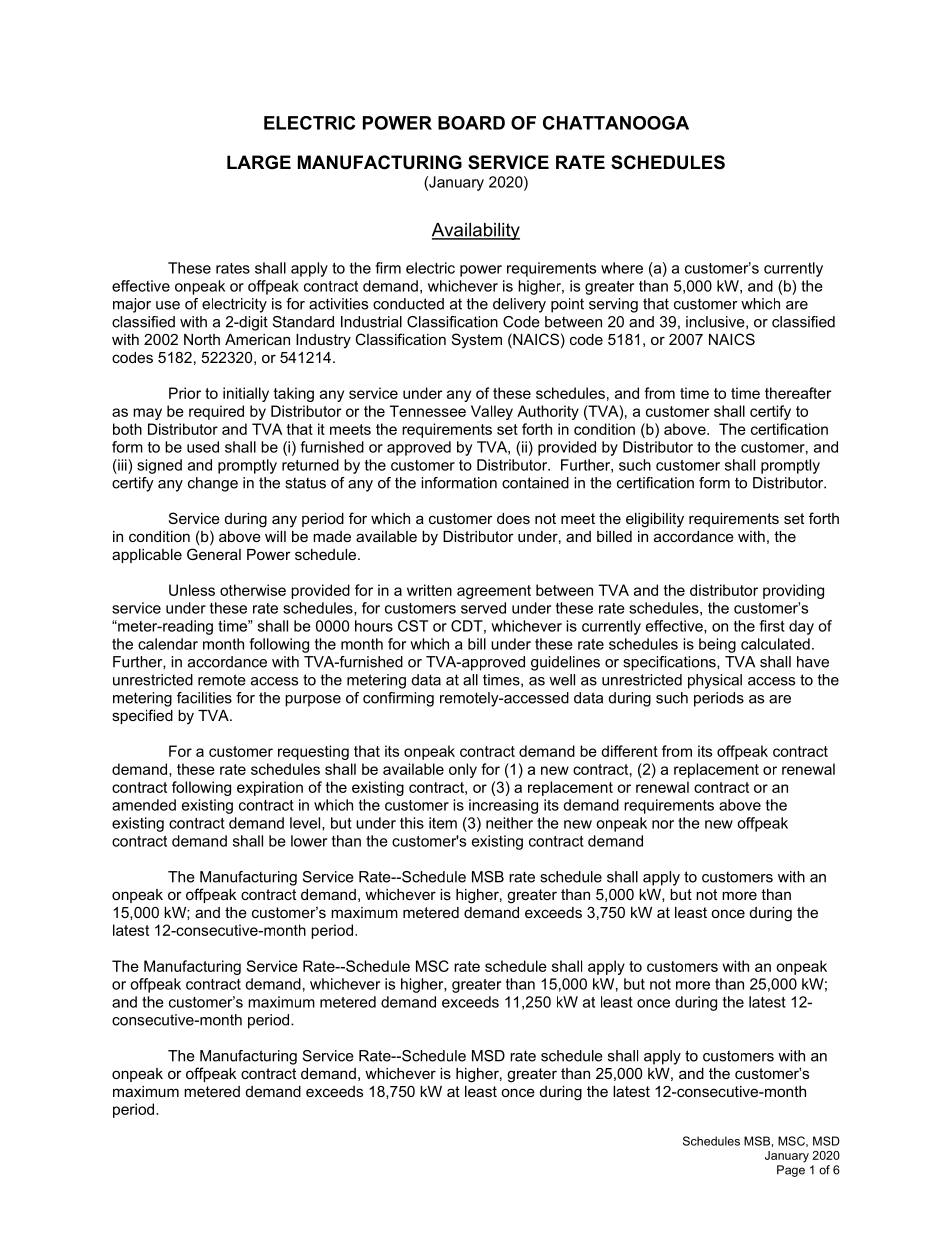 Image resolution: width=952 pixels, height=1233 pixels. What do you see at coordinates (204, 698) in the document?
I see `facilities` at bounding box center [204, 698].
